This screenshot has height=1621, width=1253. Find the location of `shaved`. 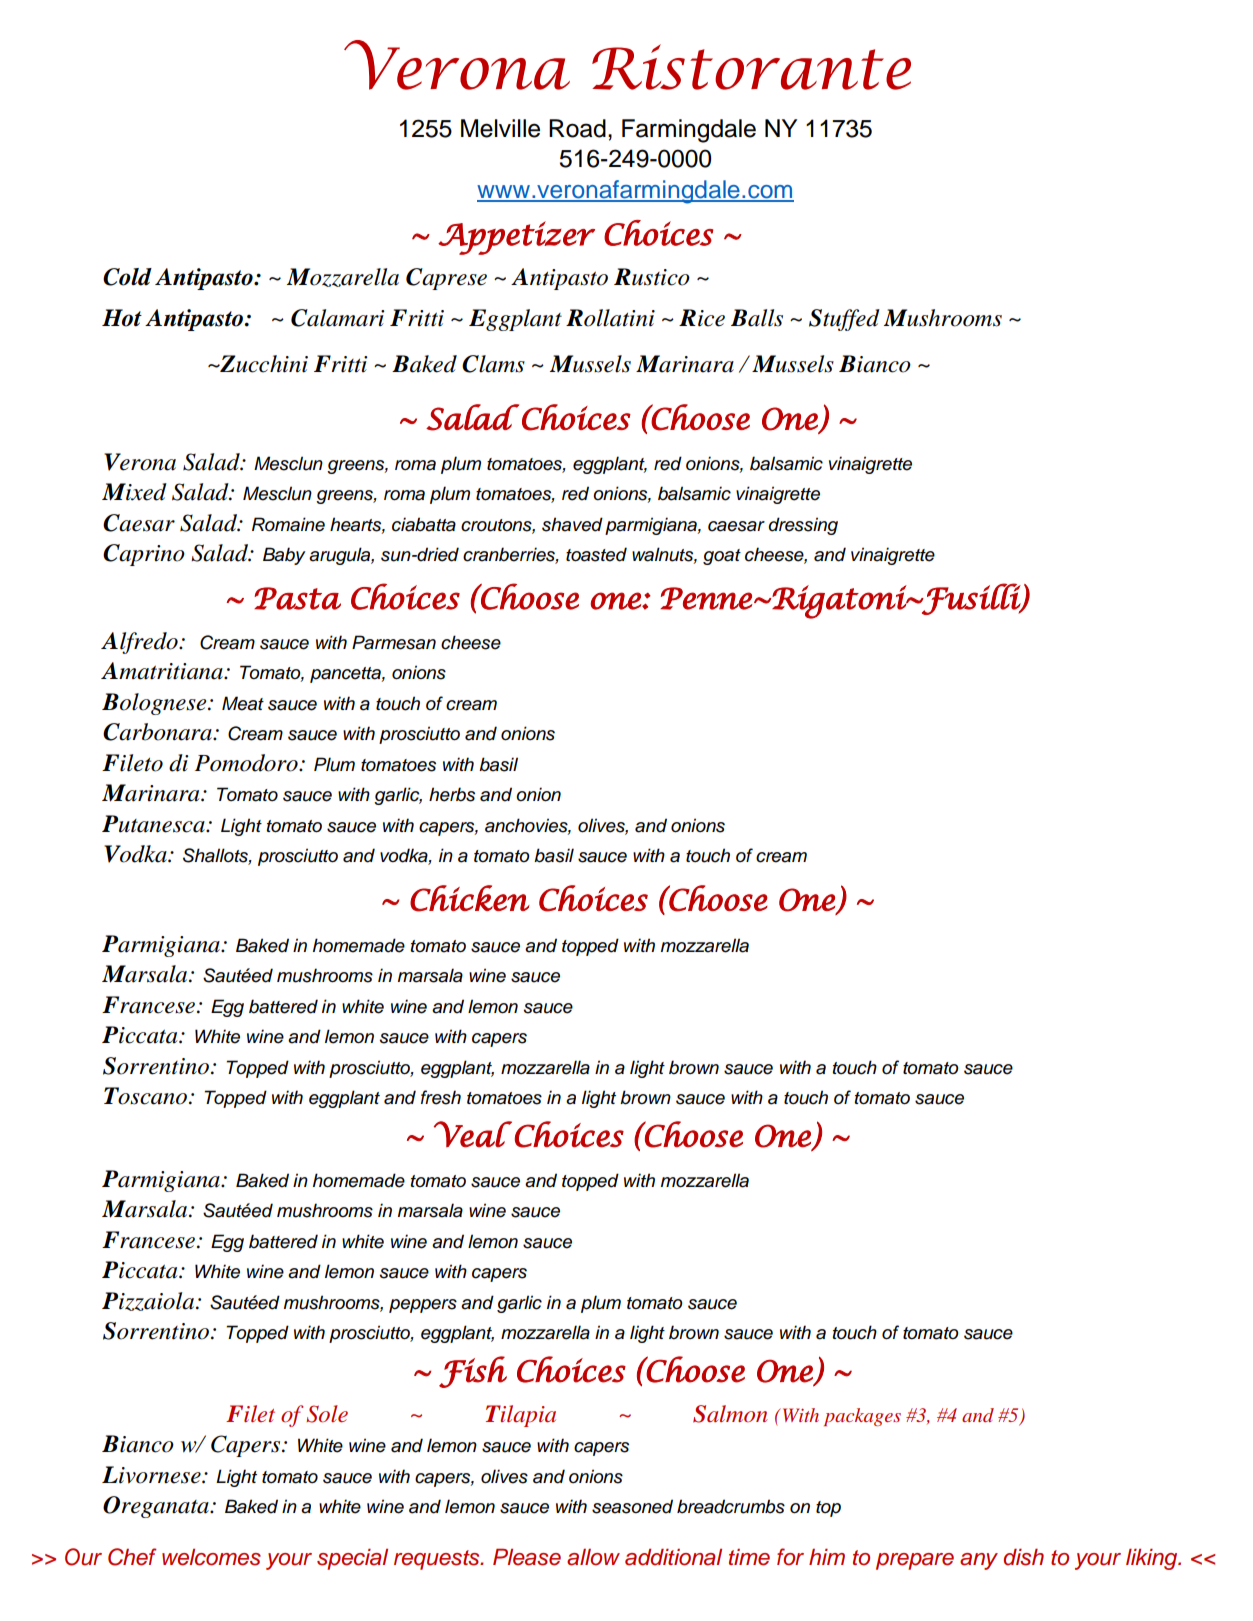

shaved is located at coordinates (572, 524).
